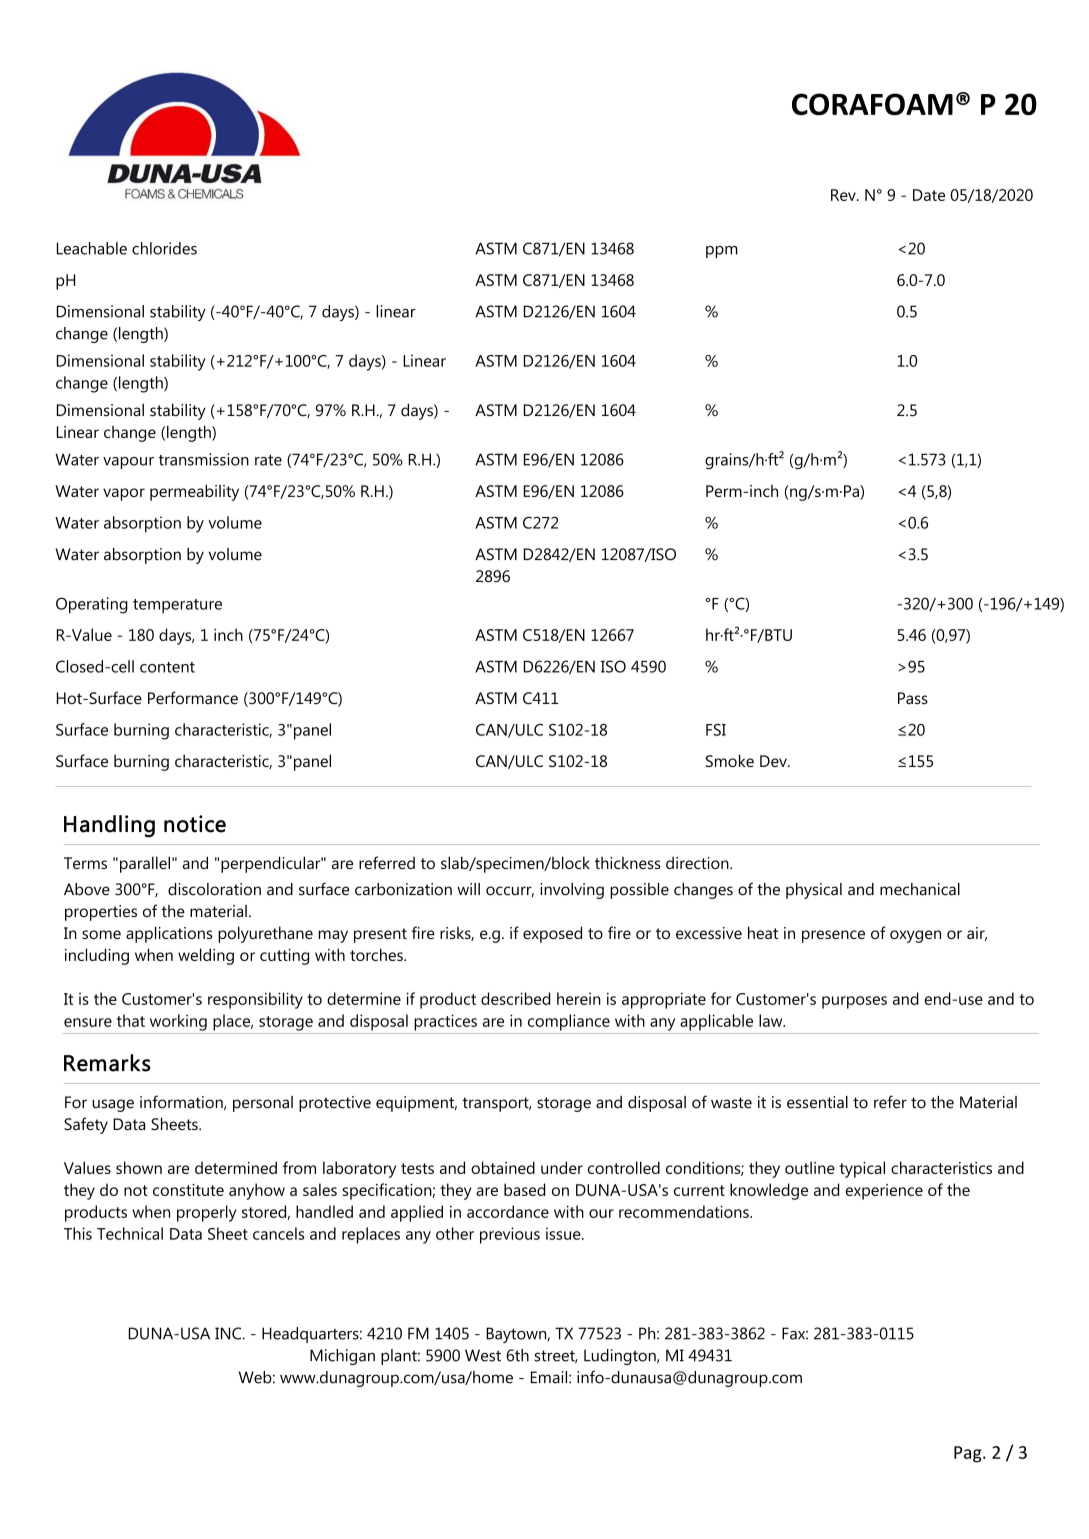  I want to click on Michigan, so click(342, 1357).
